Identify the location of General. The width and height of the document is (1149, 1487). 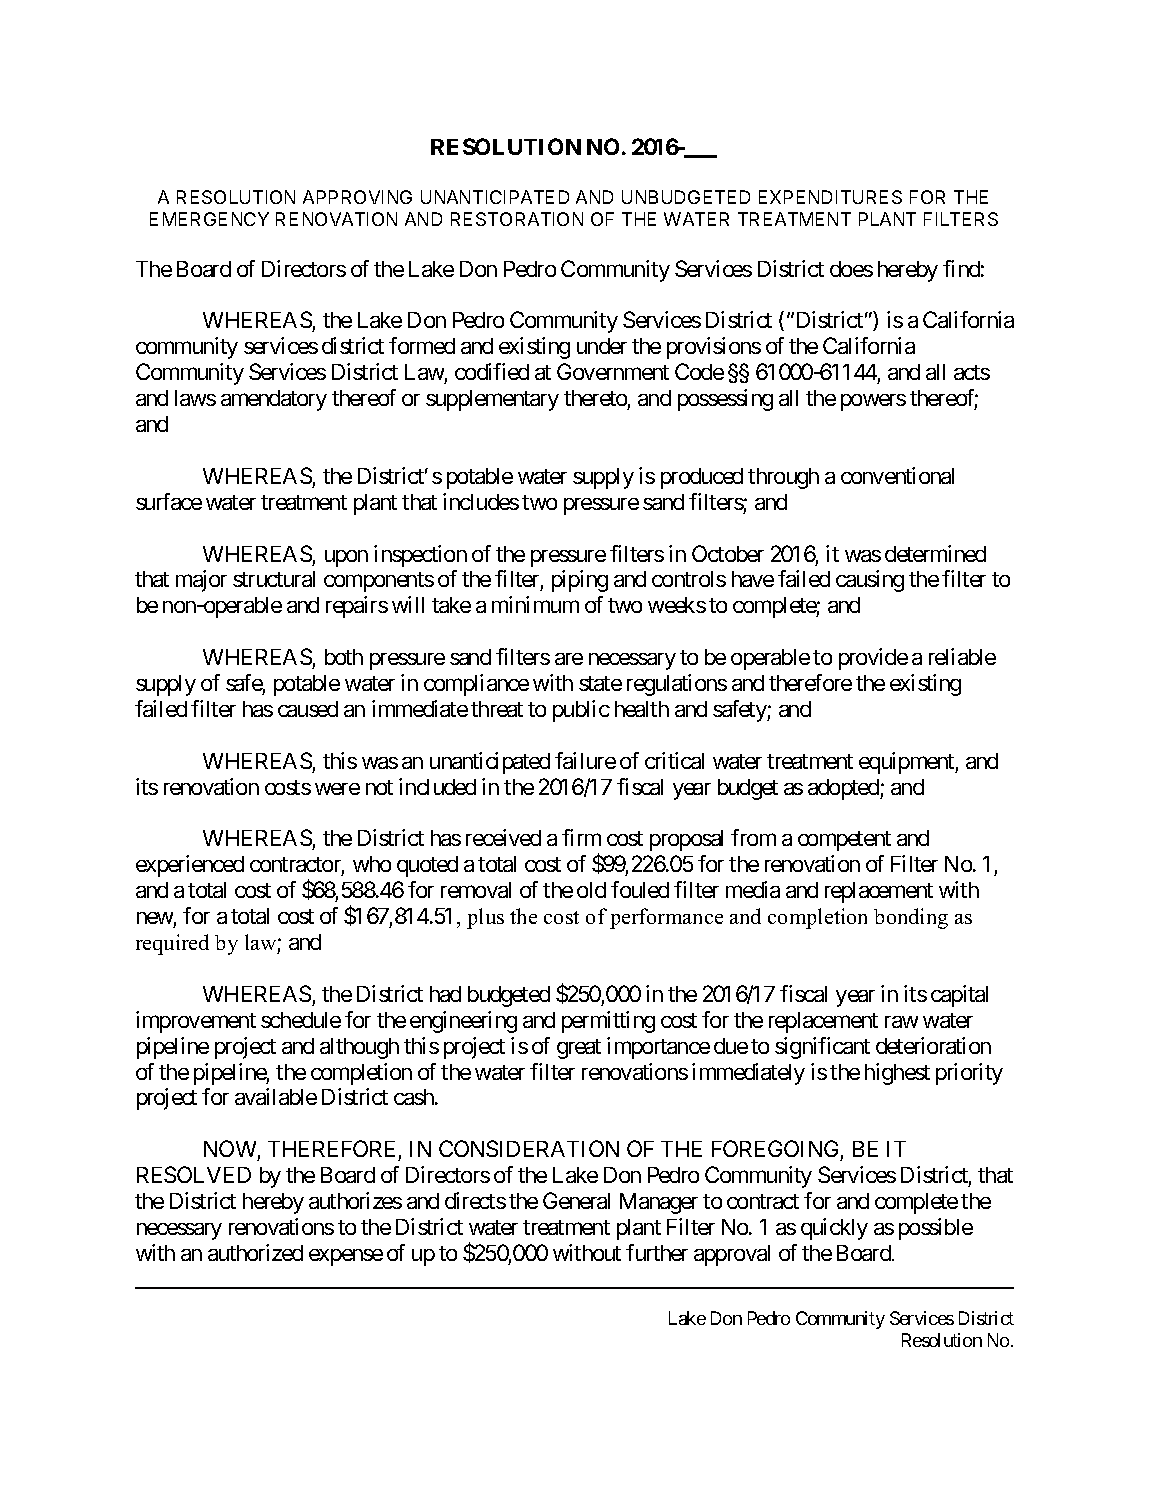
(576, 1200).
